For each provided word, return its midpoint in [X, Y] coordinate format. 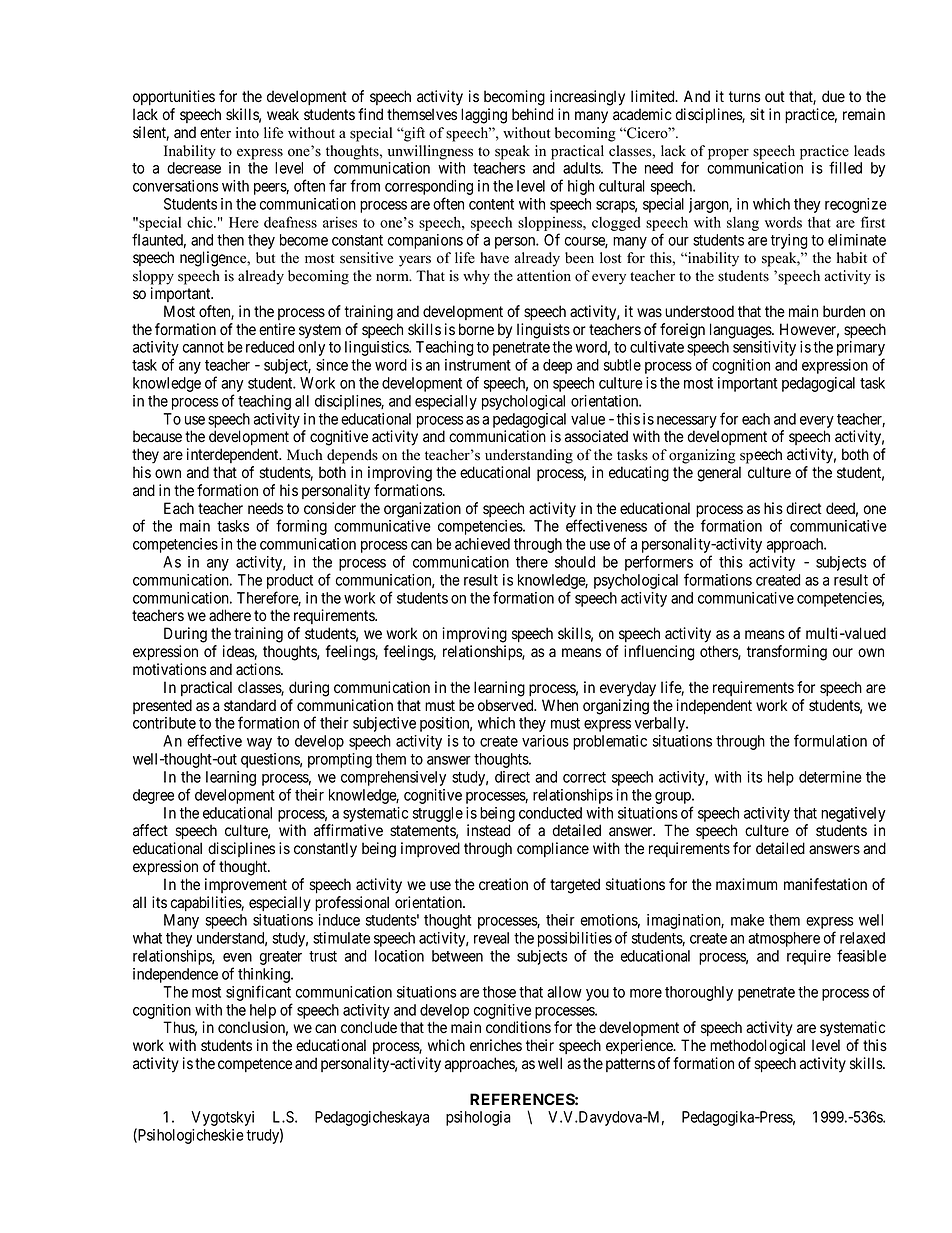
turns [745, 96]
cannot [203, 347]
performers [659, 564]
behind [532, 114]
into [247, 133]
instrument [478, 365]
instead [488, 830]
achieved [482, 544]
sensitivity [764, 348]
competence [255, 1065]
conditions [518, 1027]
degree [153, 796]
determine [830, 777]
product [290, 583]
